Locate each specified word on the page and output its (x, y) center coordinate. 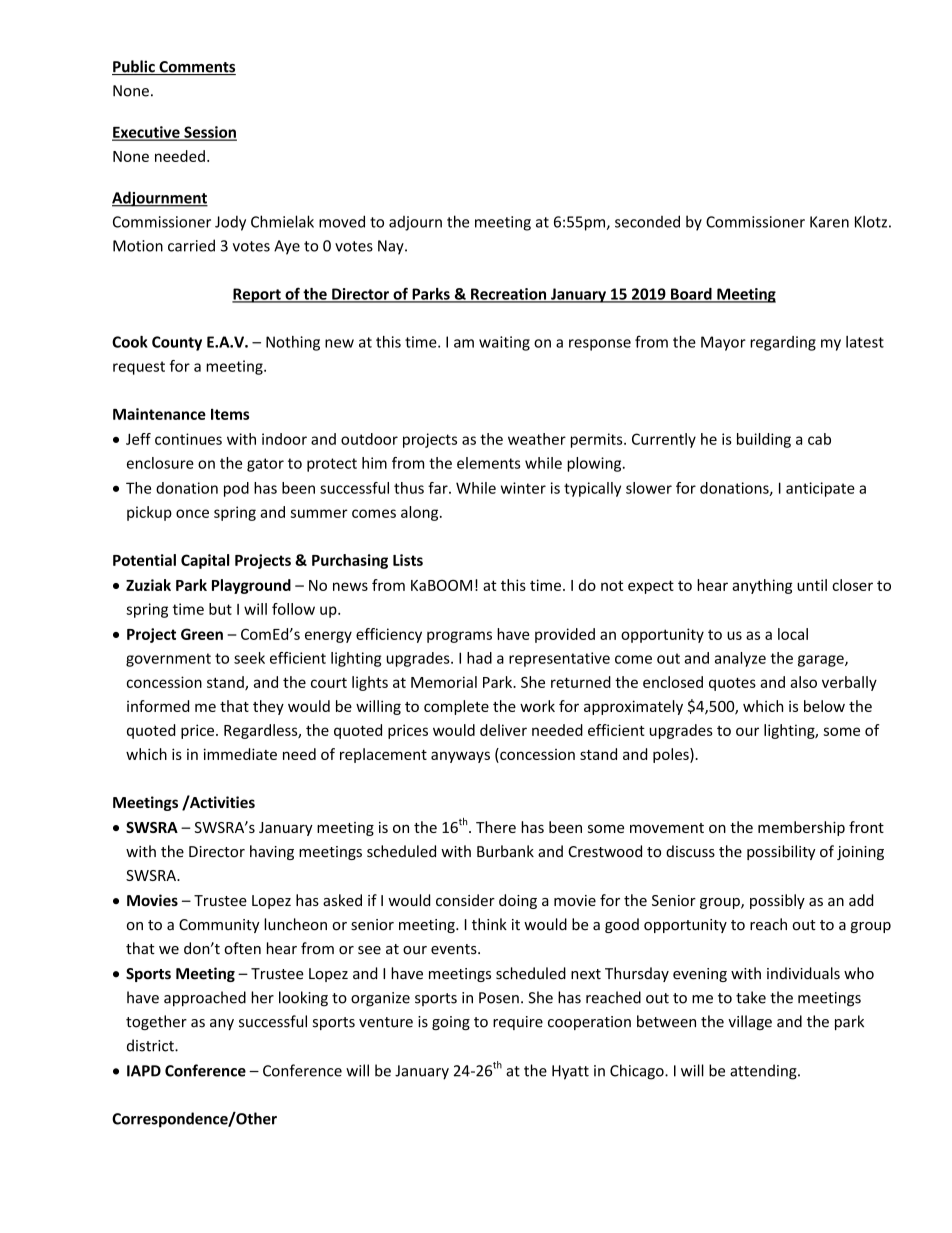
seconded (647, 221)
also (803, 682)
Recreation (509, 295)
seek (249, 658)
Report (257, 295)
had (479, 658)
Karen (829, 222)
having (272, 852)
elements (488, 463)
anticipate (820, 489)
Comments (196, 68)
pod (236, 489)
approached (205, 999)
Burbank (505, 851)
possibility (781, 852)
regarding (783, 343)
